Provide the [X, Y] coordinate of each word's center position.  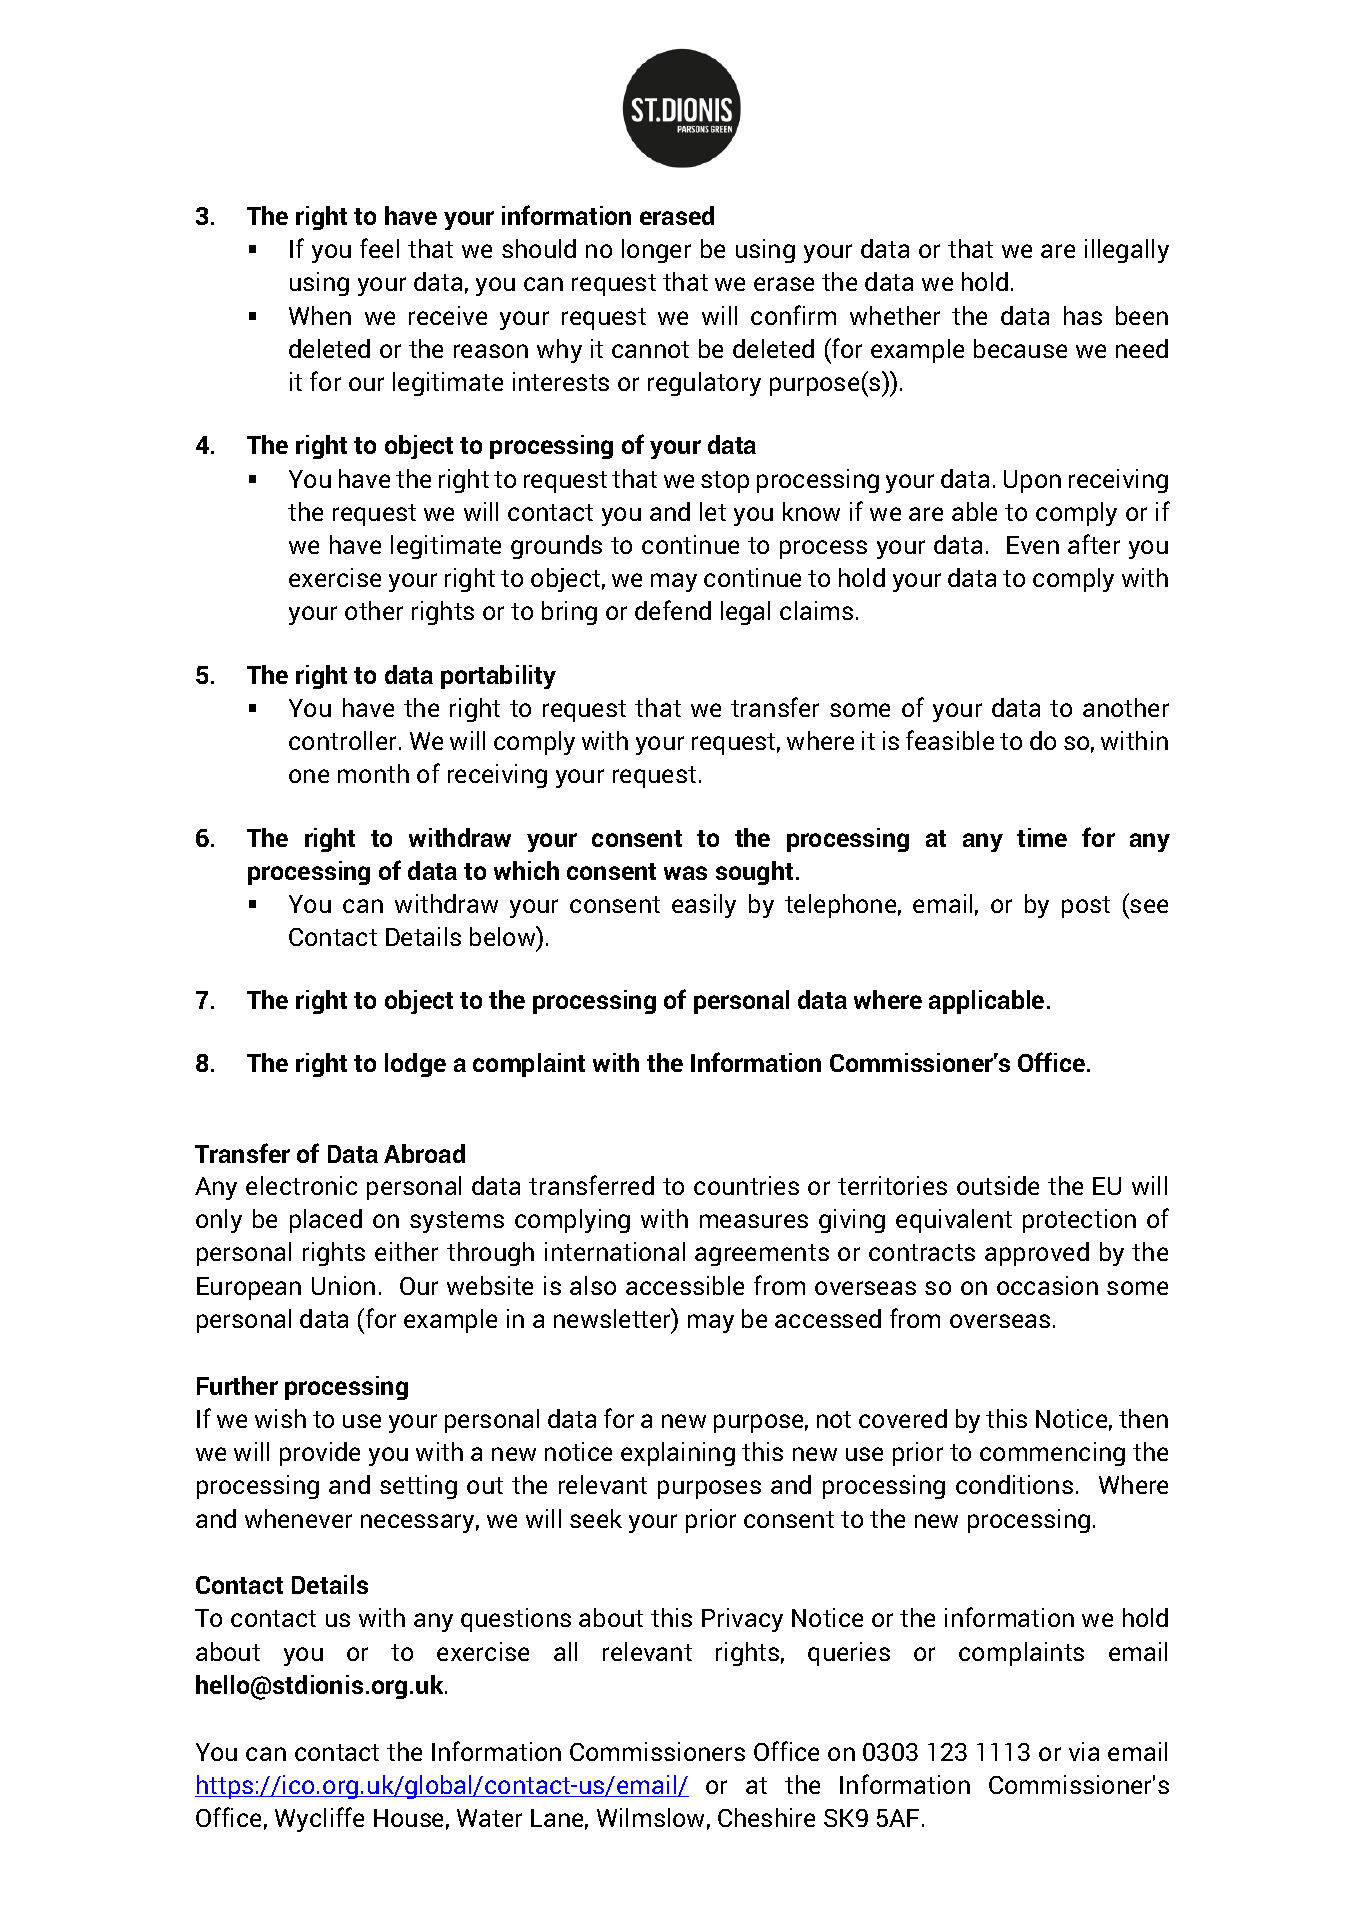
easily [704, 906]
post [1086, 907]
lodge [415, 1065]
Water [489, 1818]
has [1083, 315]
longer [656, 251]
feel [379, 248]
